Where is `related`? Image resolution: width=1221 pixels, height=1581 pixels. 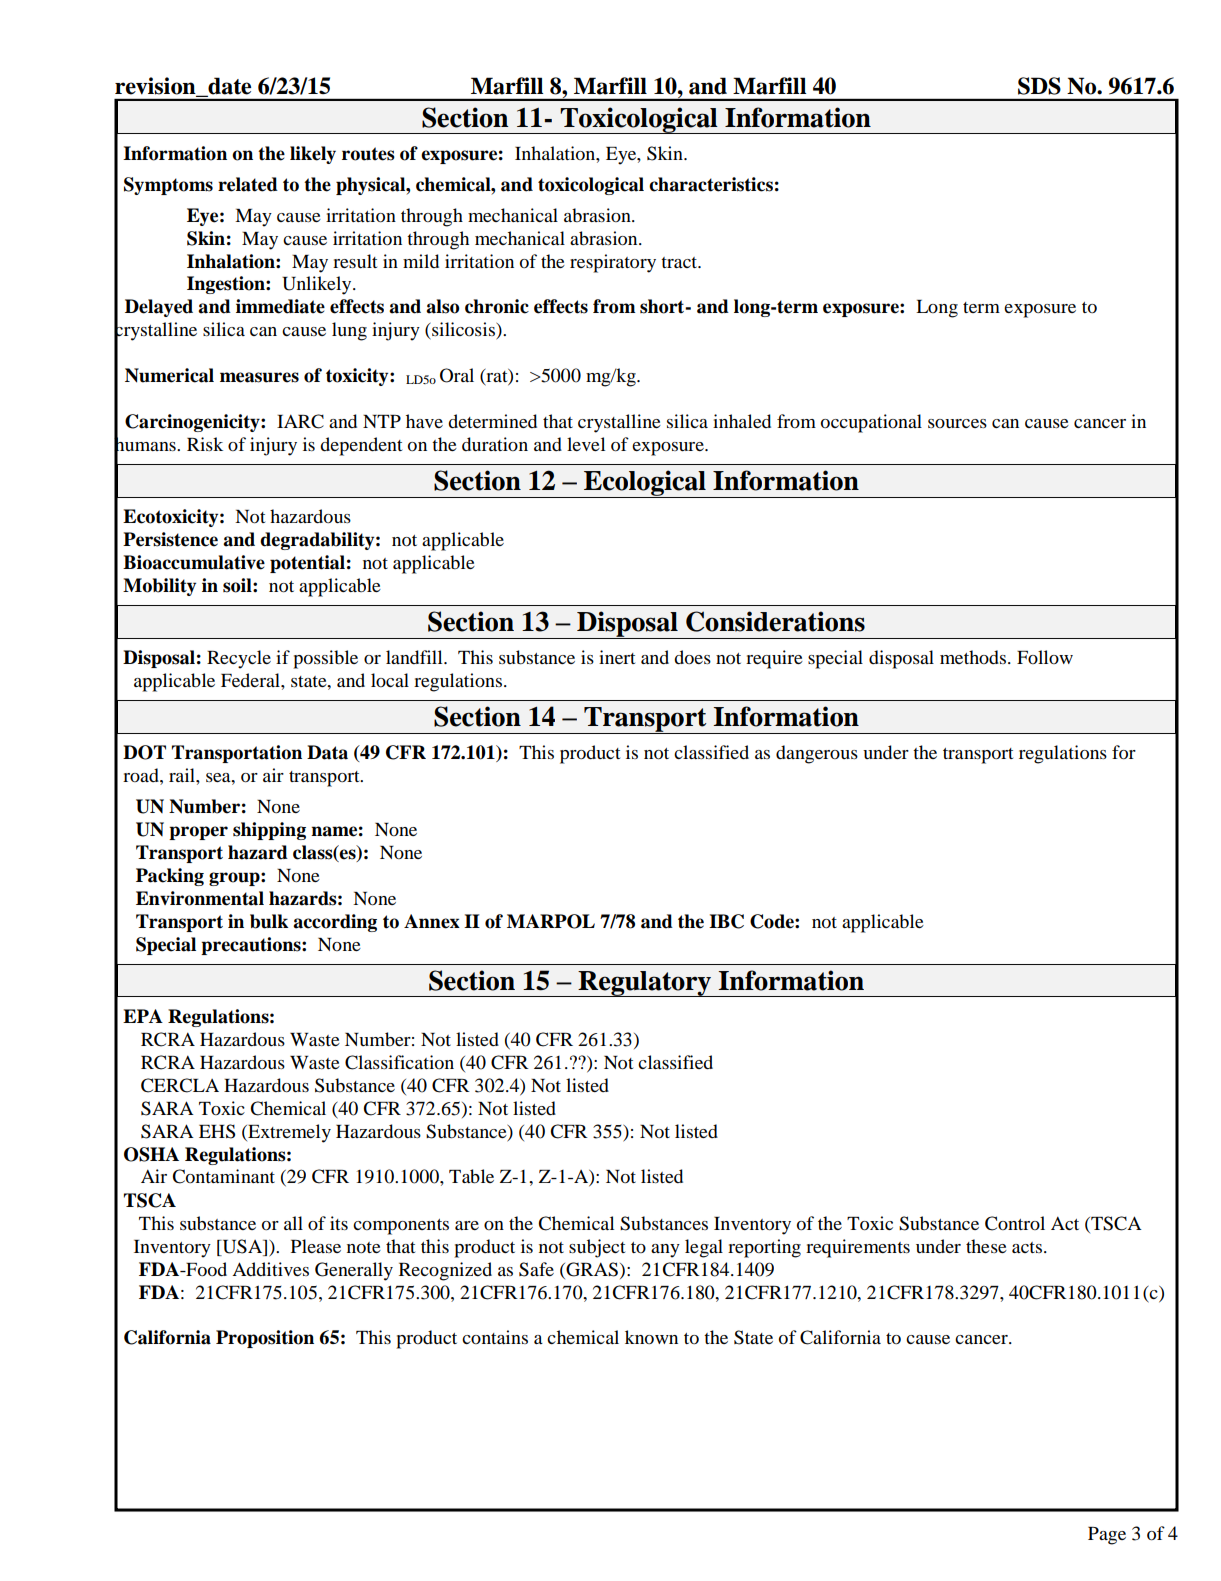 related is located at coordinates (248, 184).
